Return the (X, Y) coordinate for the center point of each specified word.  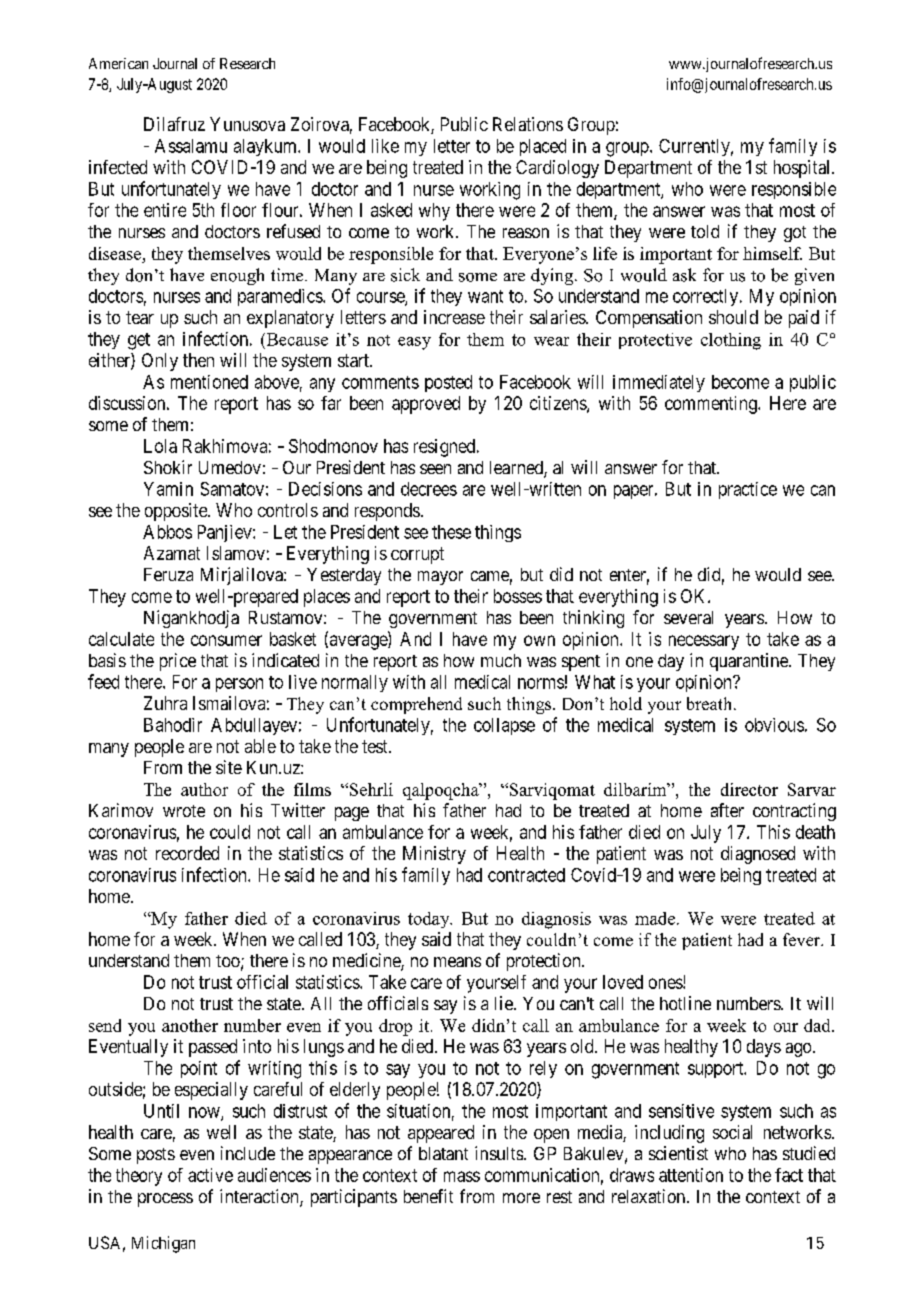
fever (803, 939)
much (501, 660)
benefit (428, 1196)
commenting (712, 405)
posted (448, 383)
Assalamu (191, 146)
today (430, 920)
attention (691, 1175)
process (165, 1200)
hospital (803, 169)
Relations (528, 124)
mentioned (209, 382)
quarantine (750, 662)
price (178, 662)
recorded (187, 853)
